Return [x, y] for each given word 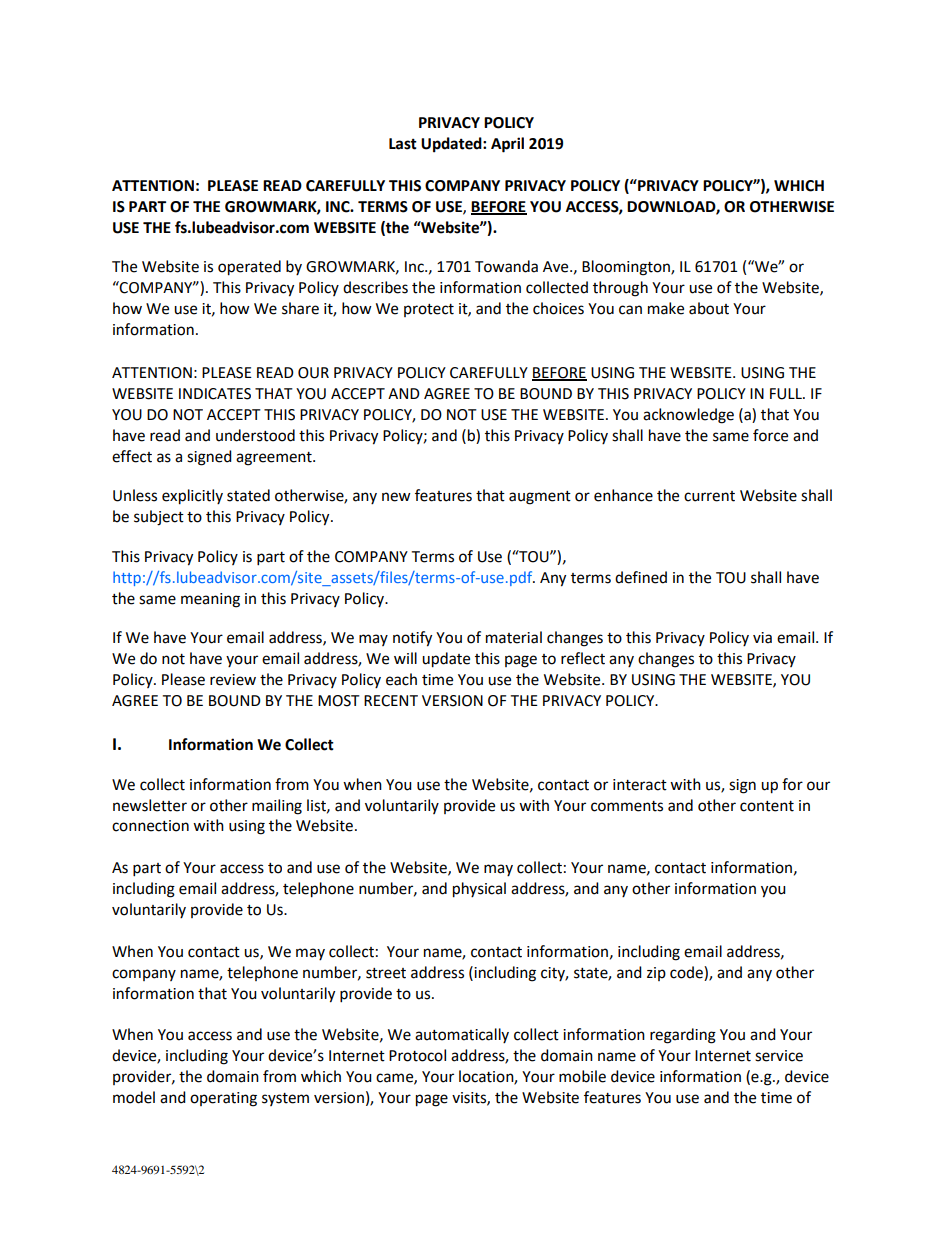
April [507, 145]
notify [412, 639]
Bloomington [627, 268]
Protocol [417, 1055]
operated [249, 268]
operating [223, 1099]
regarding [683, 1036]
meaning [210, 600]
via [762, 638]
